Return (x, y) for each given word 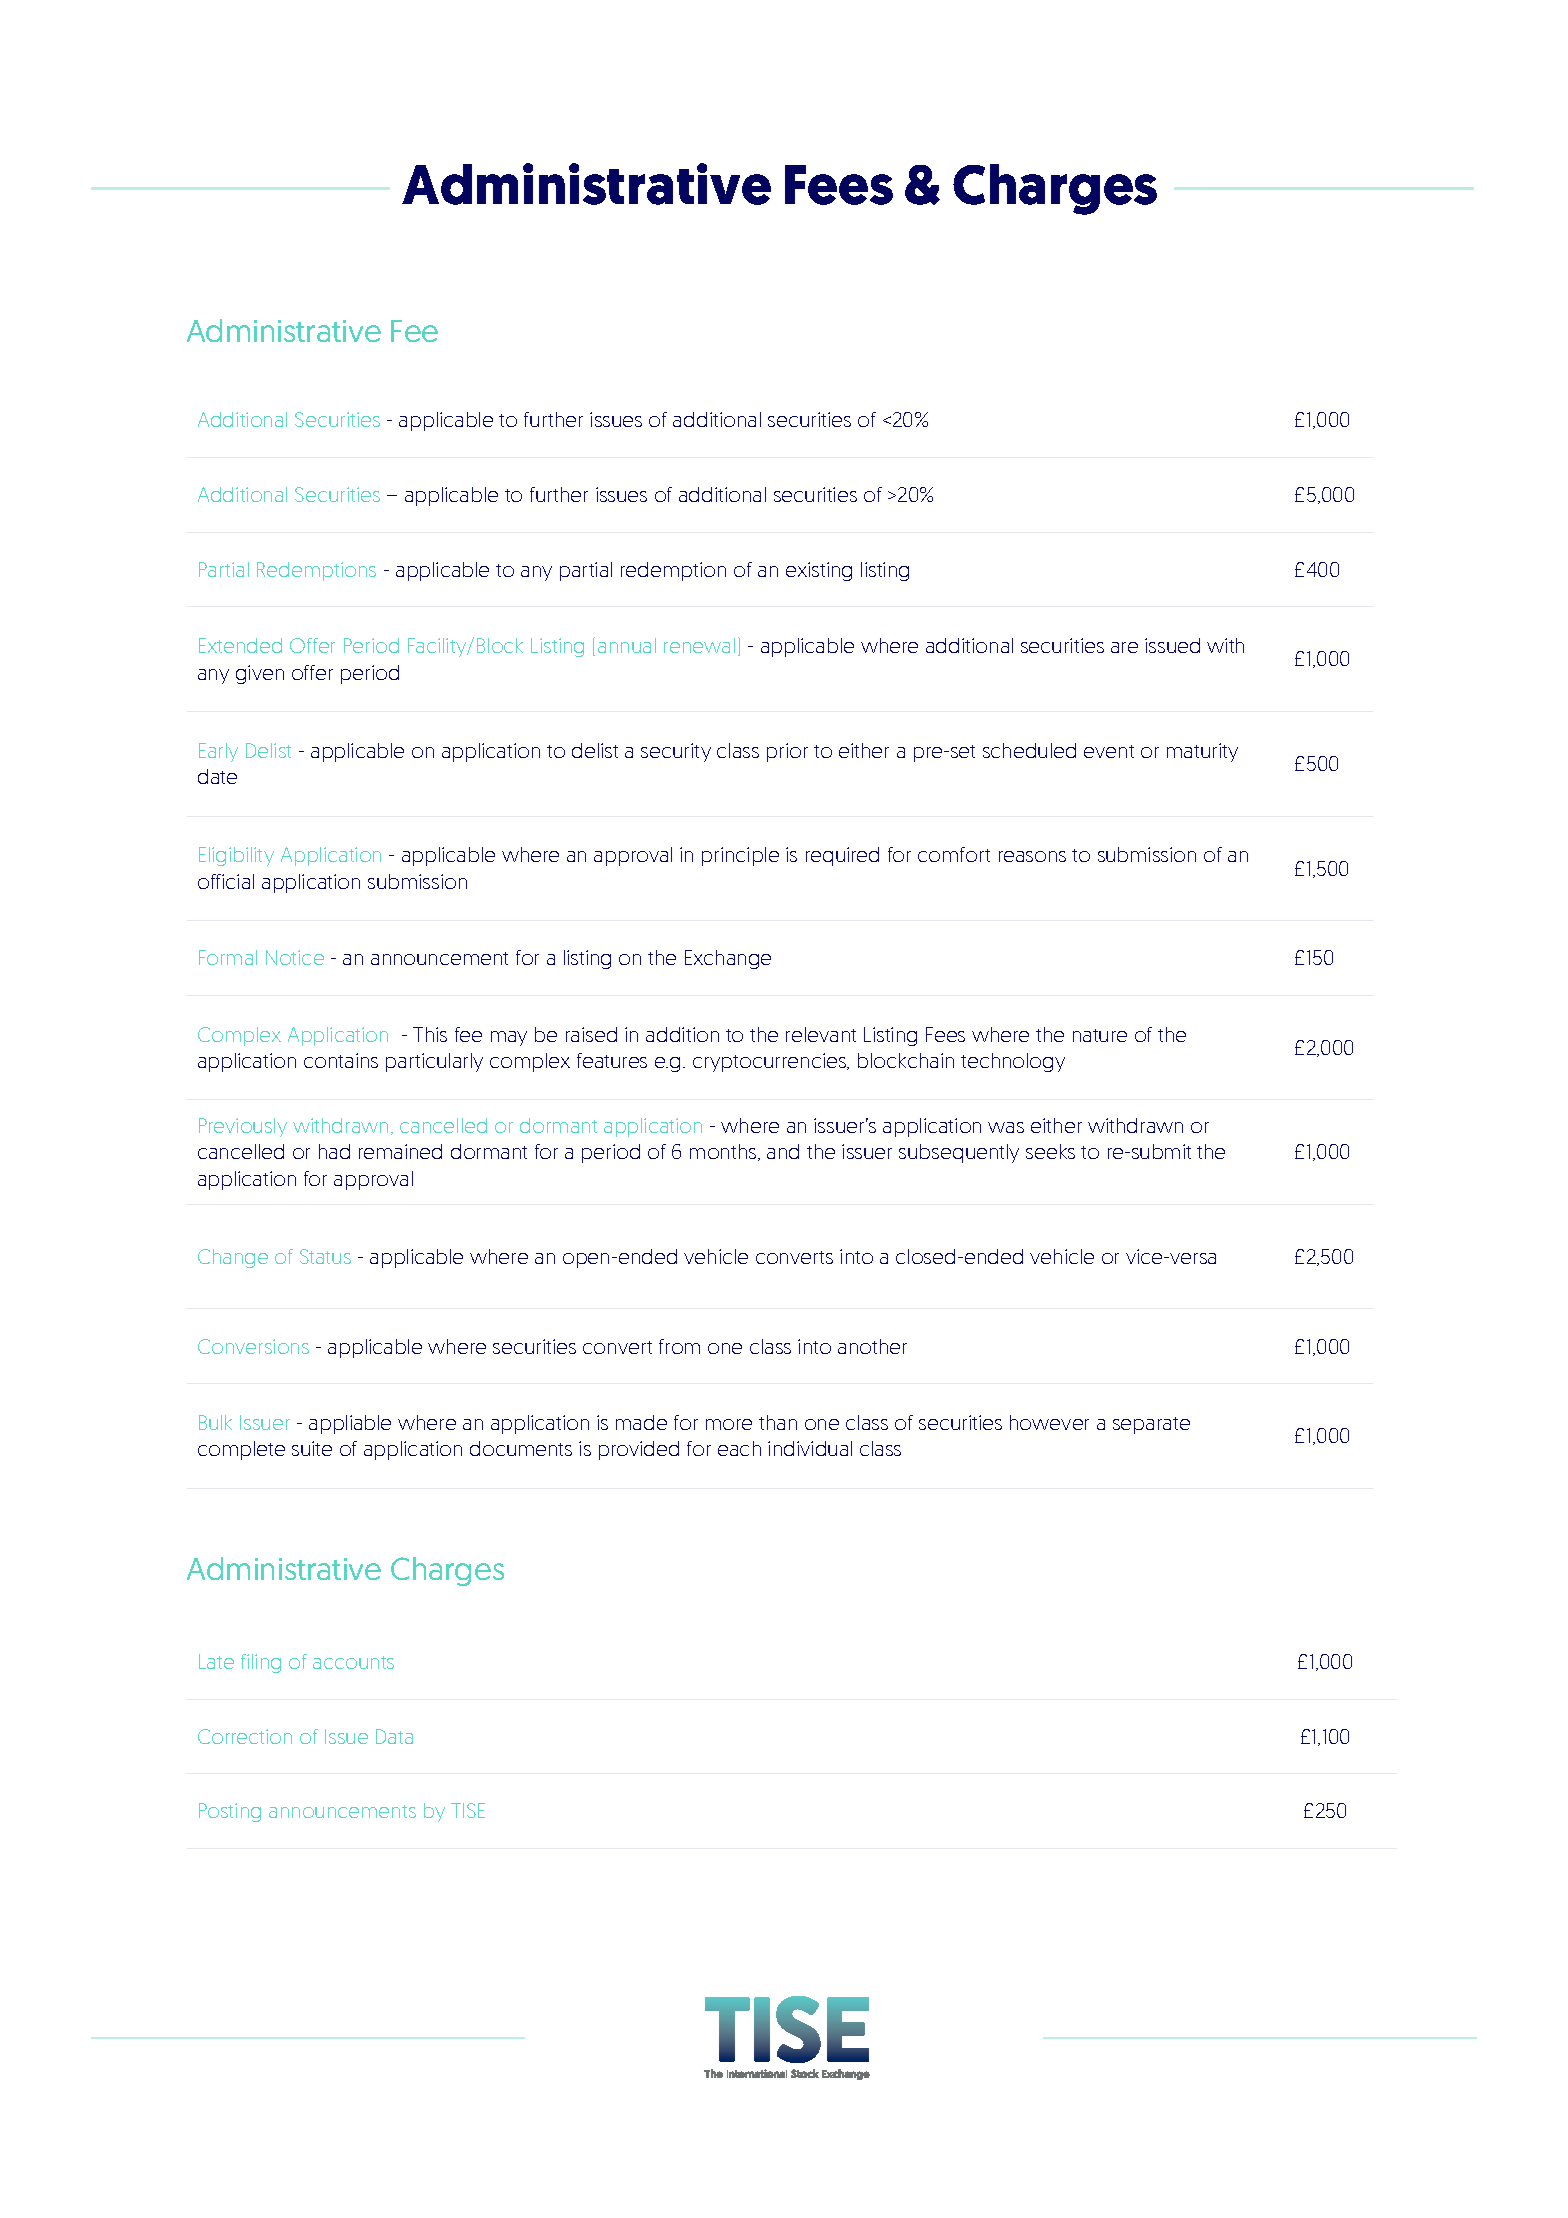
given (260, 674)
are (1124, 647)
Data (394, 1736)
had (334, 1151)
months (724, 1152)
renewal (699, 645)
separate (1151, 1425)
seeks (1050, 1151)
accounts (353, 1662)
